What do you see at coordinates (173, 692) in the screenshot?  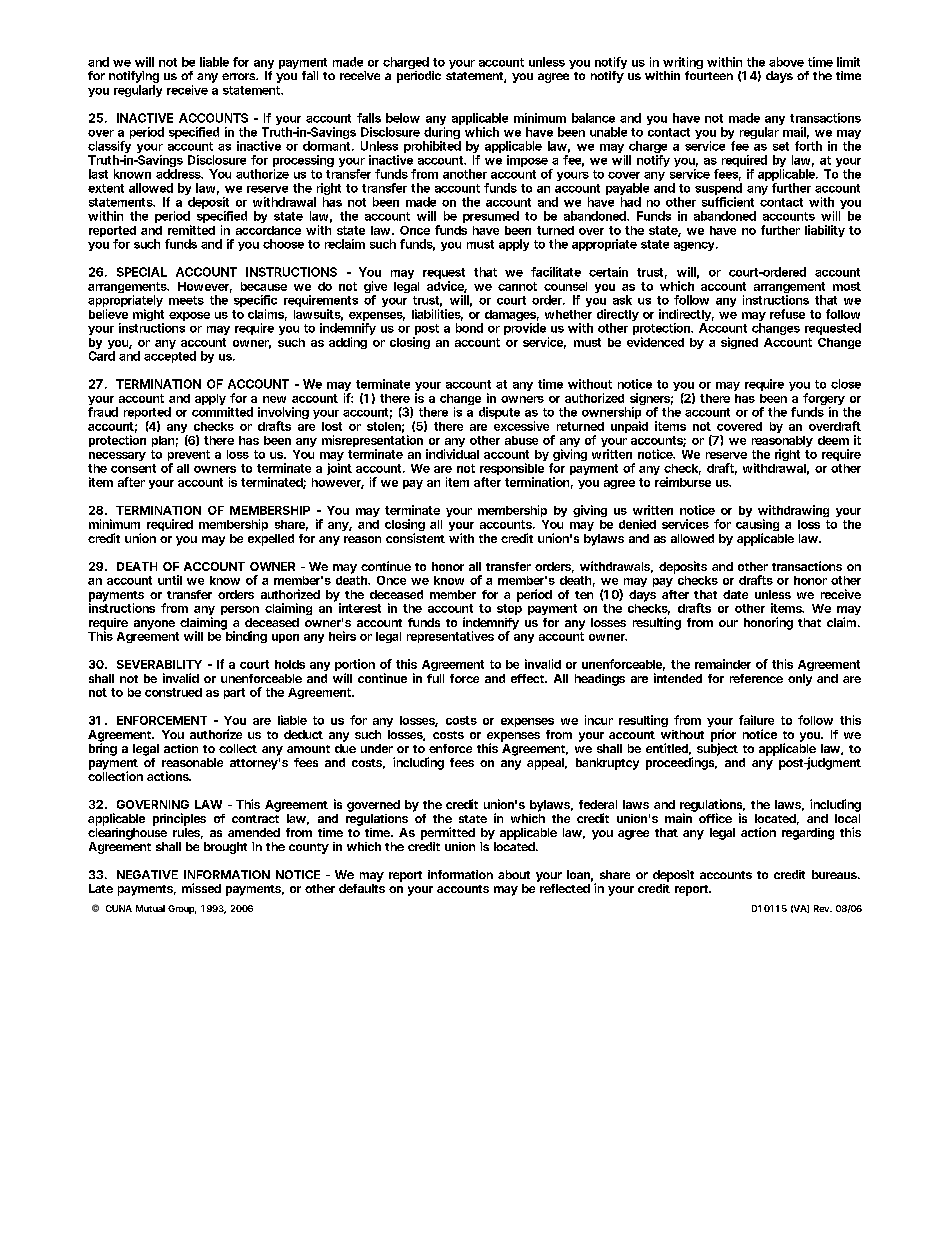 I see `construed` at bounding box center [173, 692].
